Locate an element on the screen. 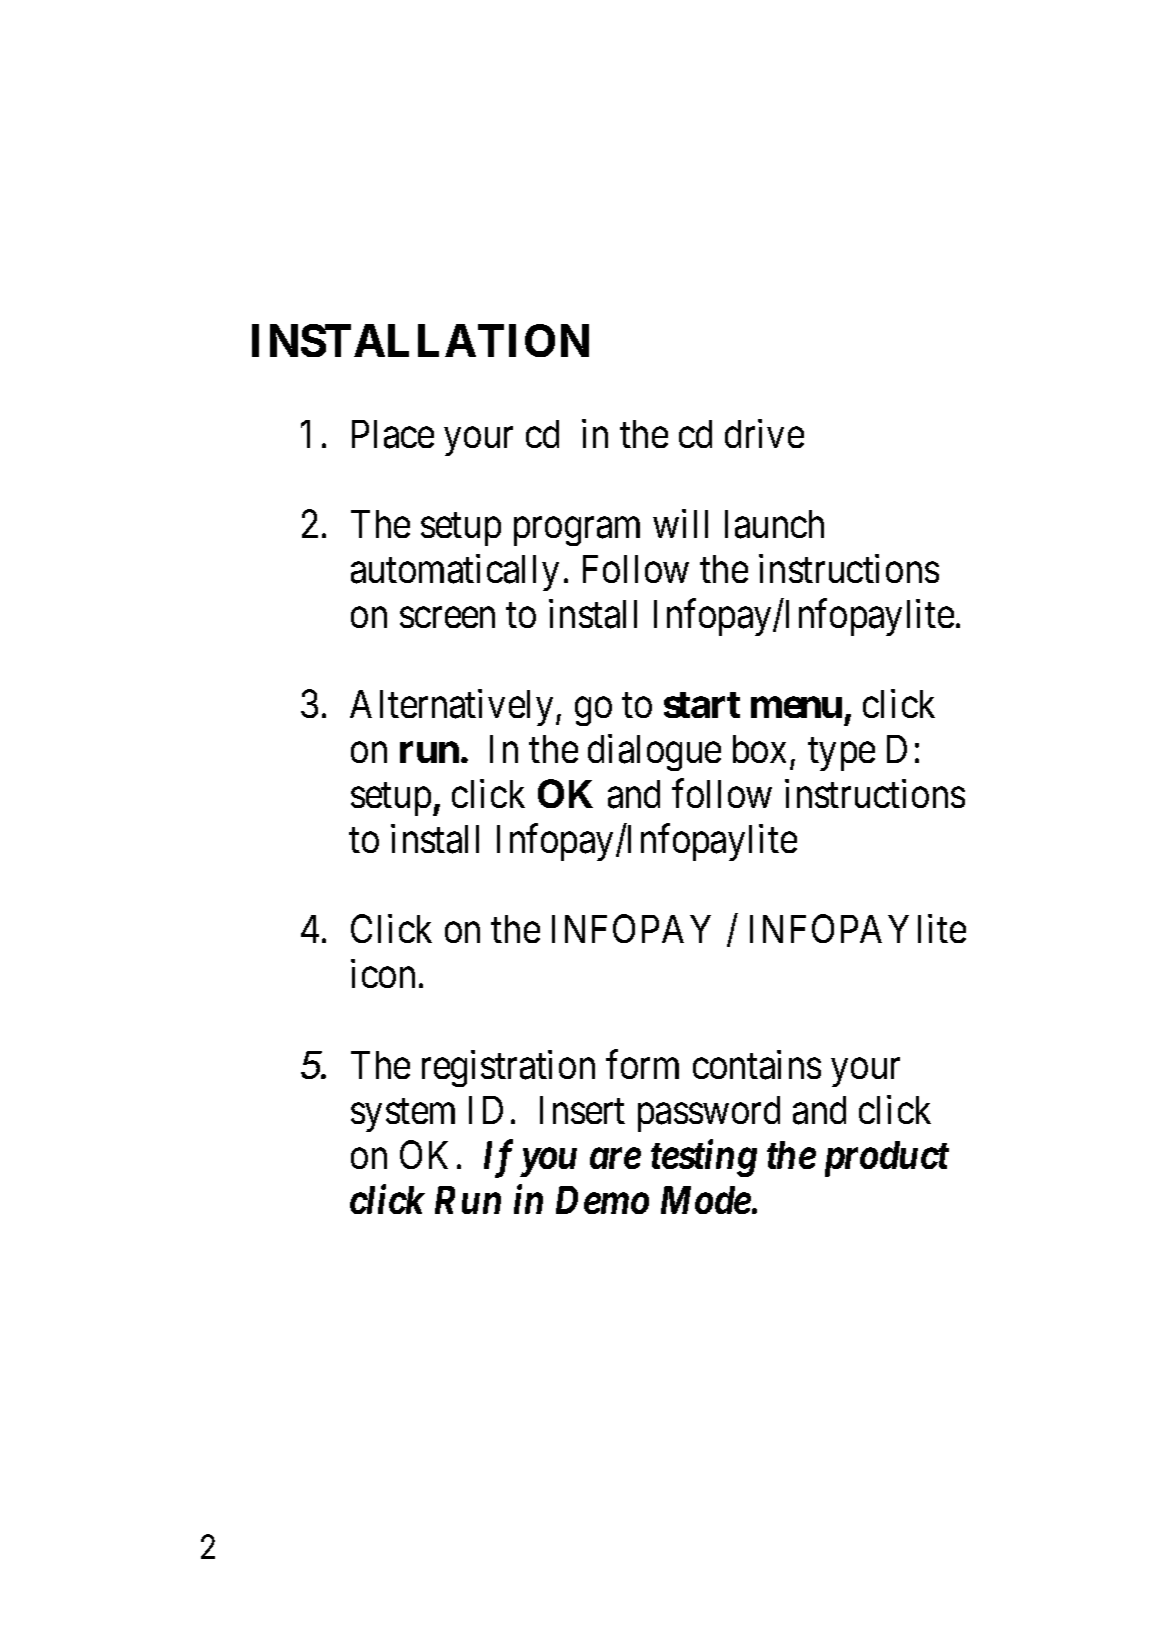 The image size is (1168, 1652). contains is located at coordinates (757, 1065).
